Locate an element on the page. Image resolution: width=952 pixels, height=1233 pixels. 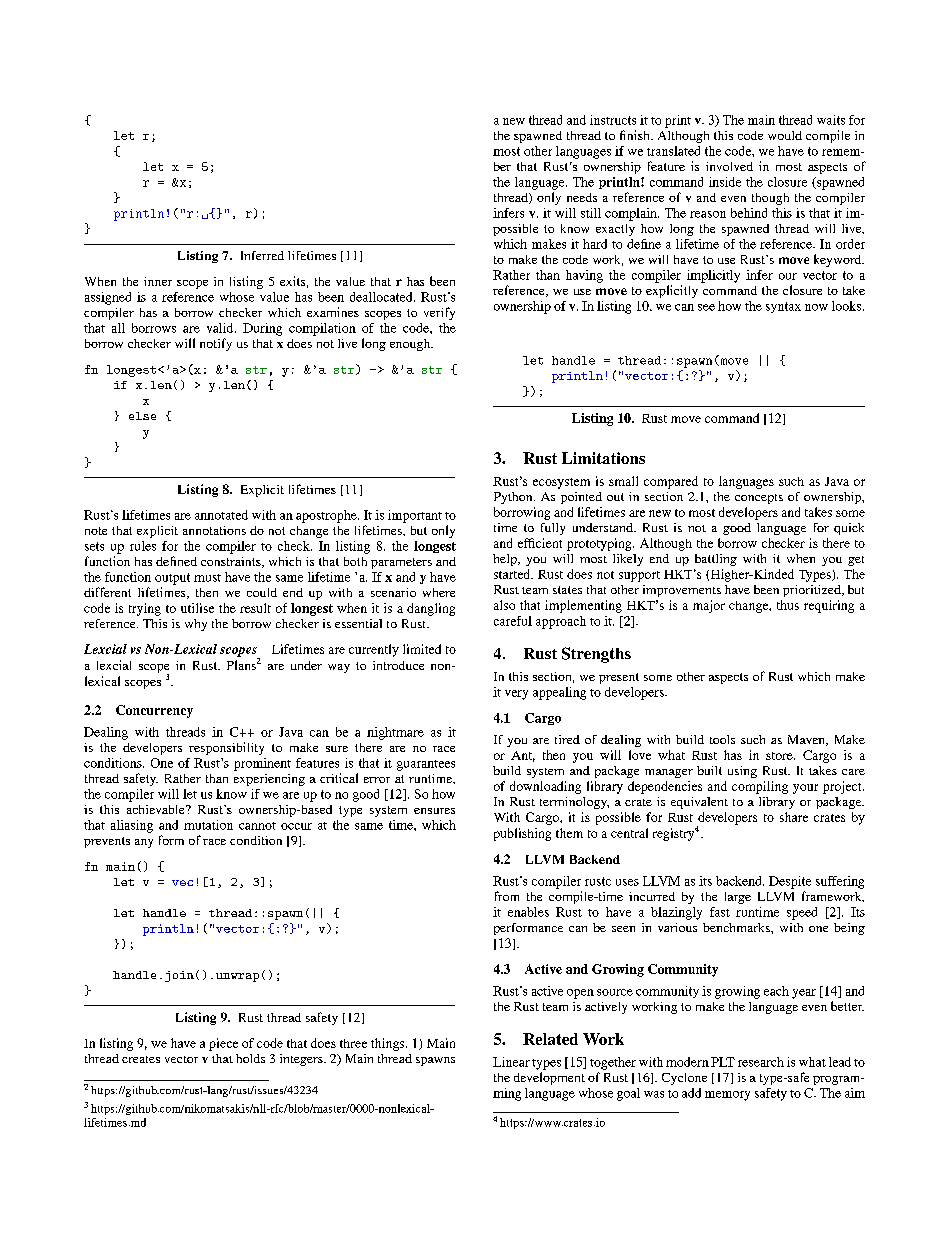
also is located at coordinates (504, 605).
